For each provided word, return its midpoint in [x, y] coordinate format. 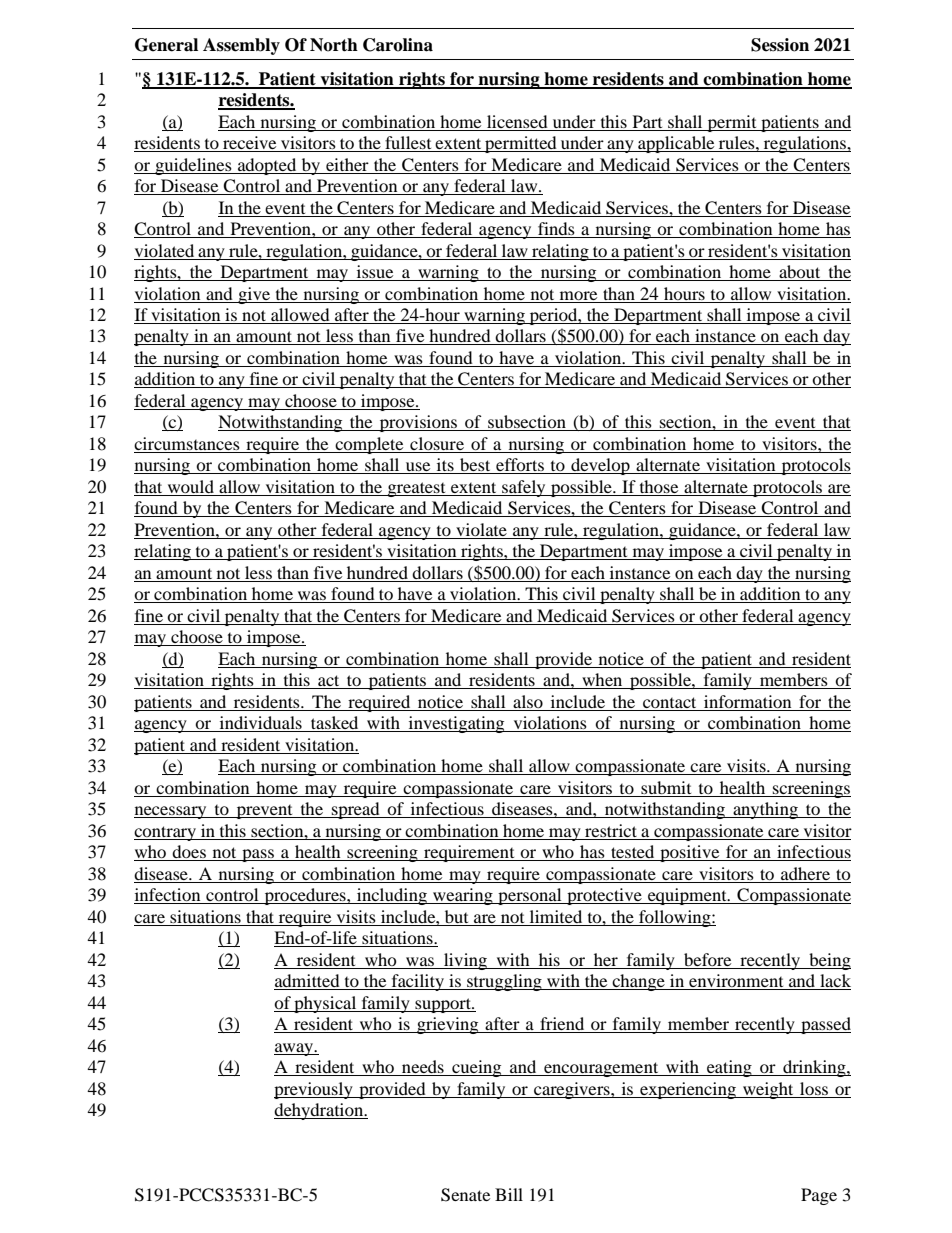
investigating [456, 724]
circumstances [188, 445]
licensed [517, 121]
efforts [520, 466]
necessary [171, 812]
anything [765, 810]
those [659, 488]
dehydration [320, 1111]
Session [780, 45]
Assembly [241, 46]
